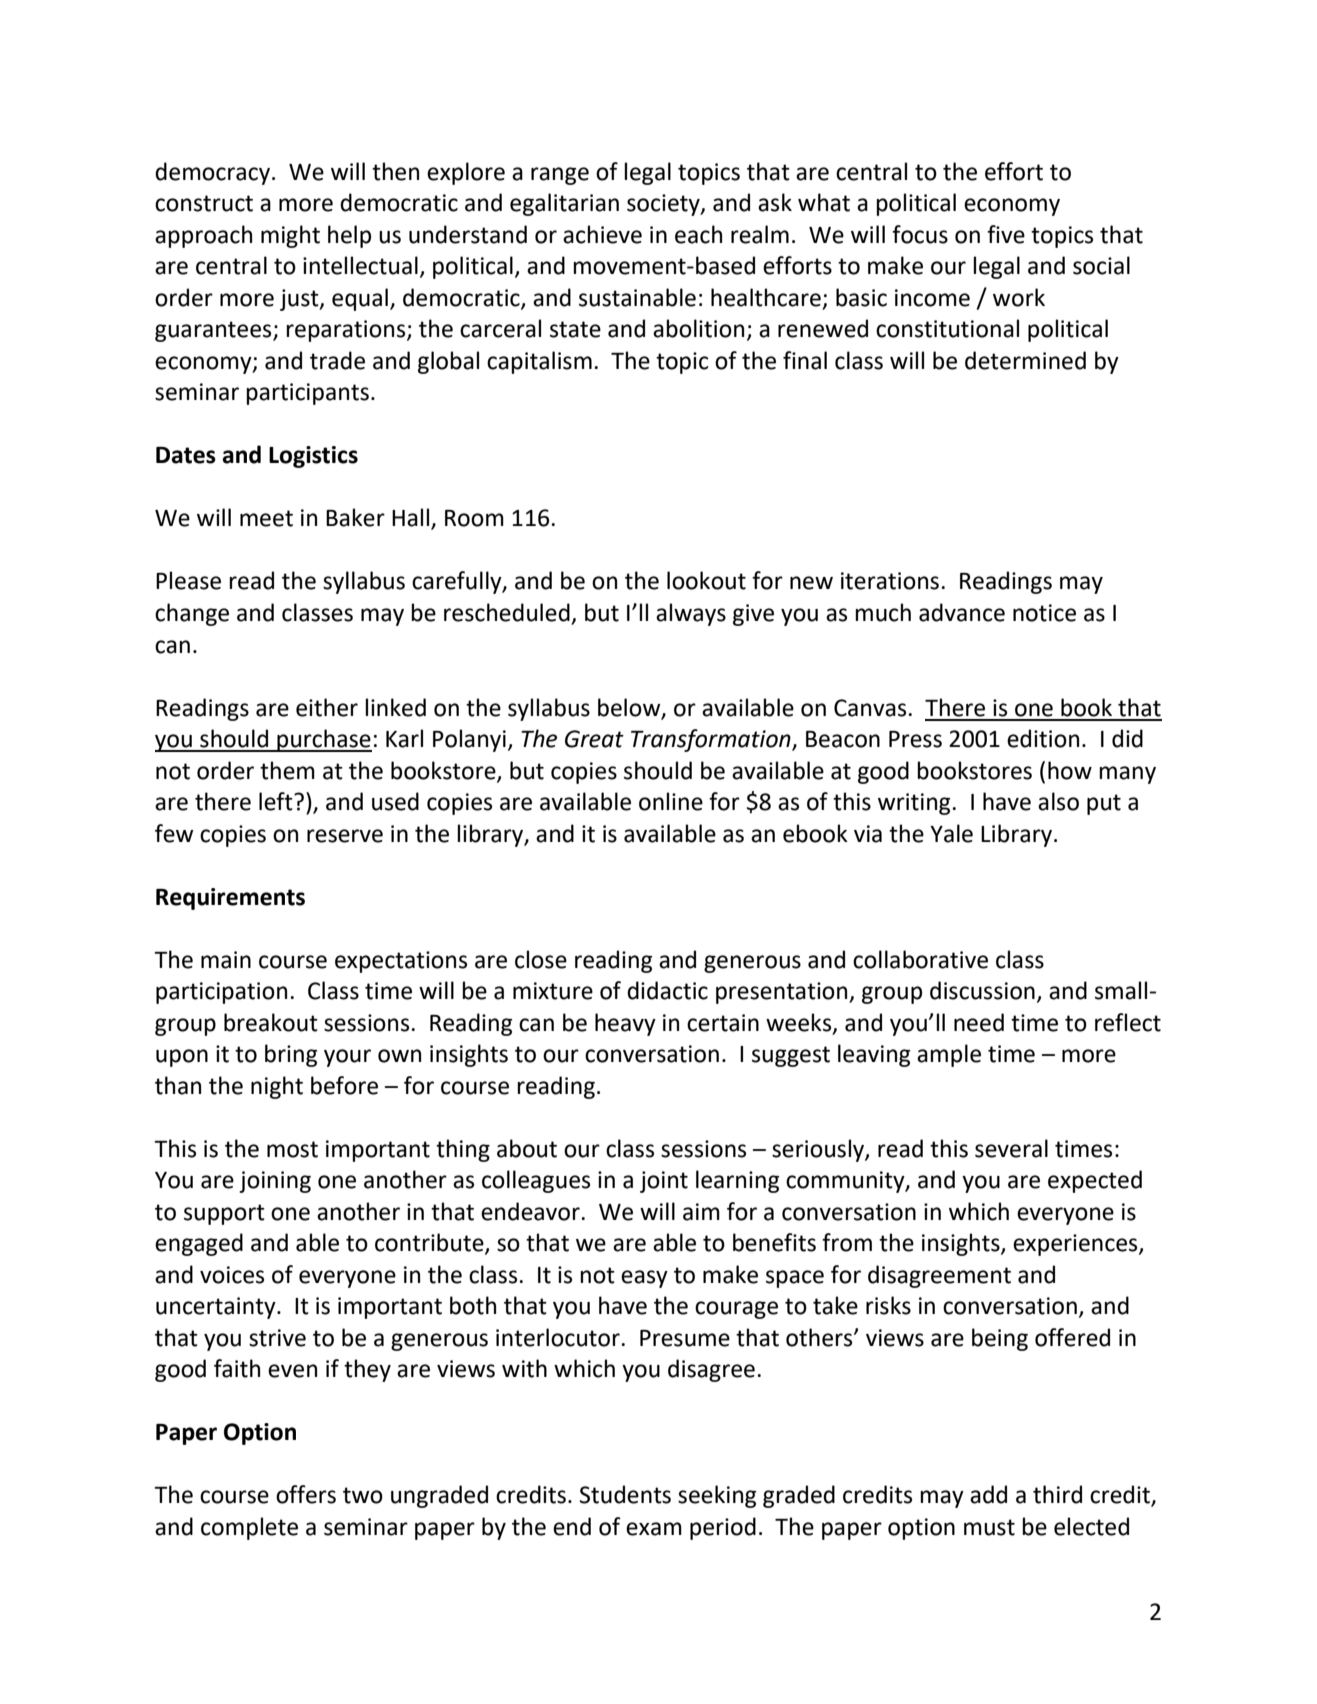 Image resolution: width=1317 pixels, height=1704 pixels. Describe the element at coordinates (664, 1182) in the page. I see `joint` at that location.
